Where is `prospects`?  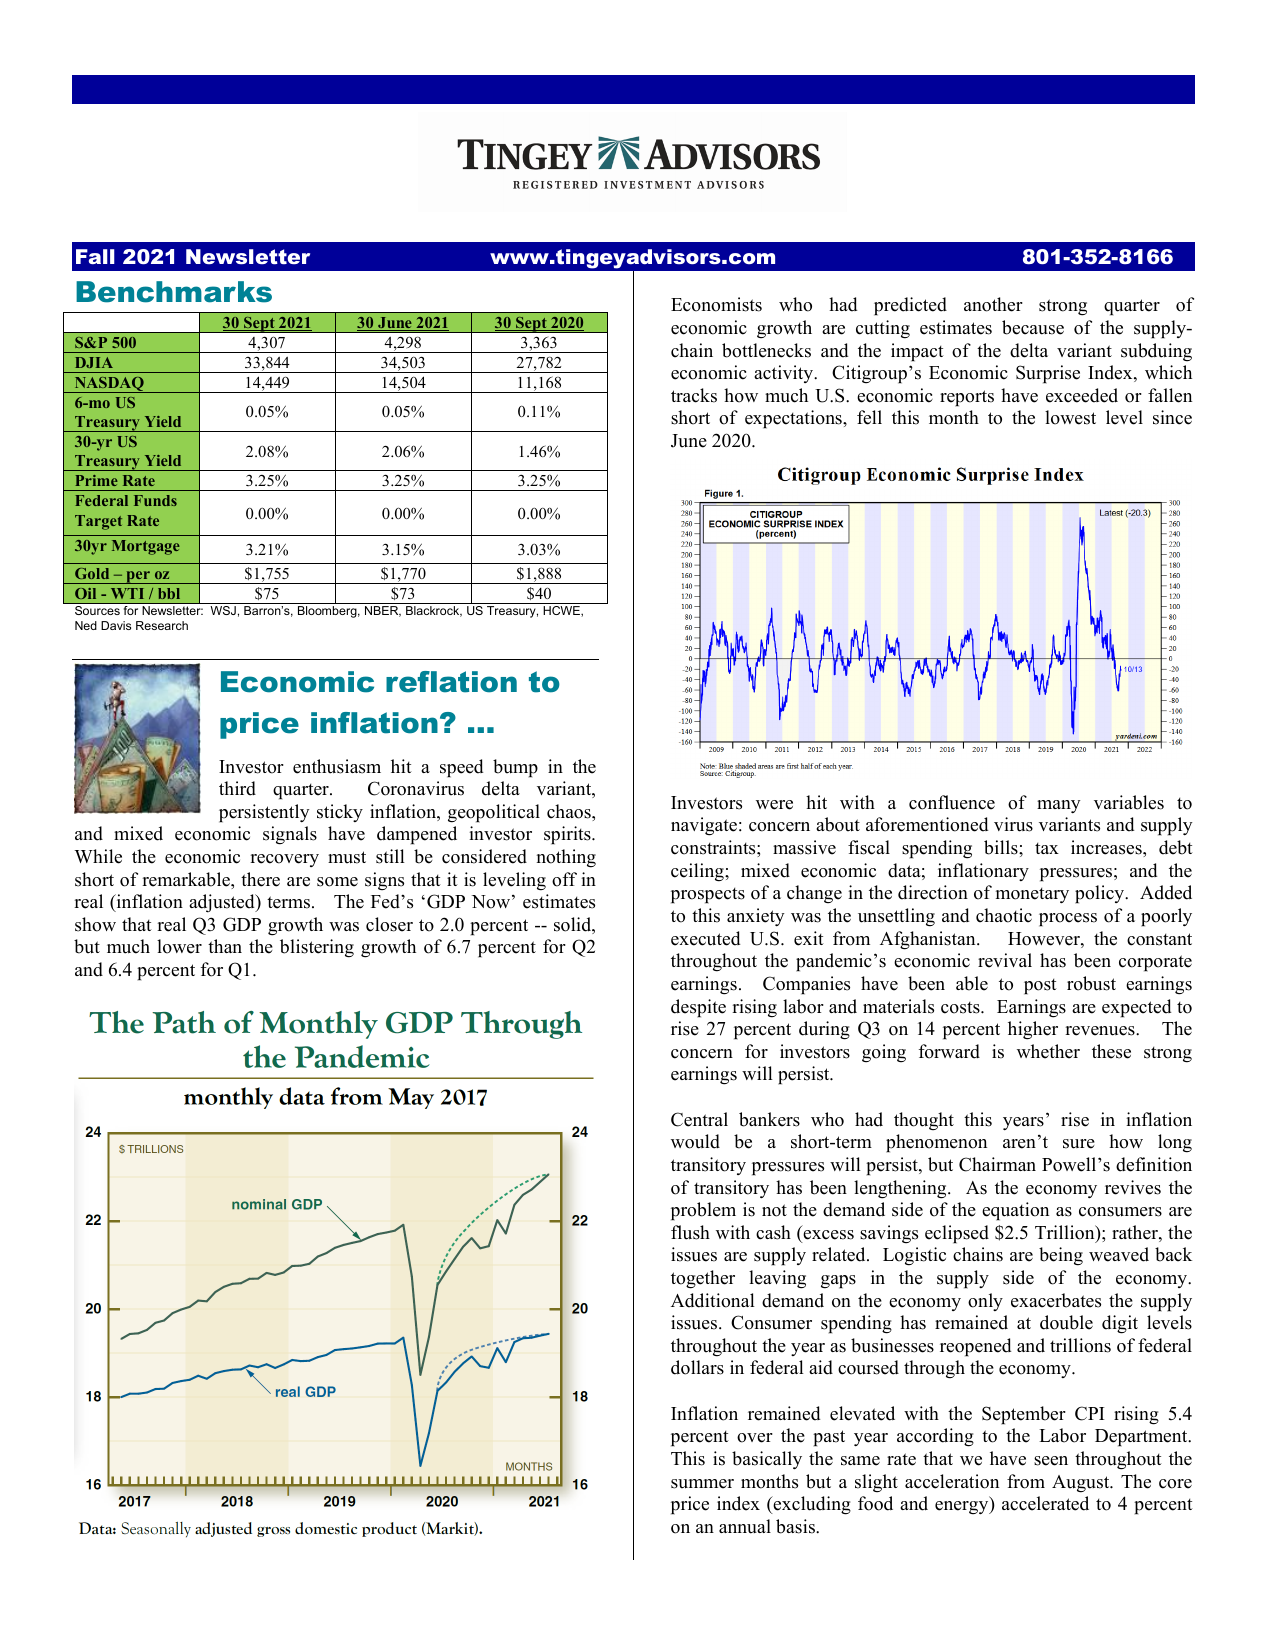
prospects is located at coordinates (708, 896).
